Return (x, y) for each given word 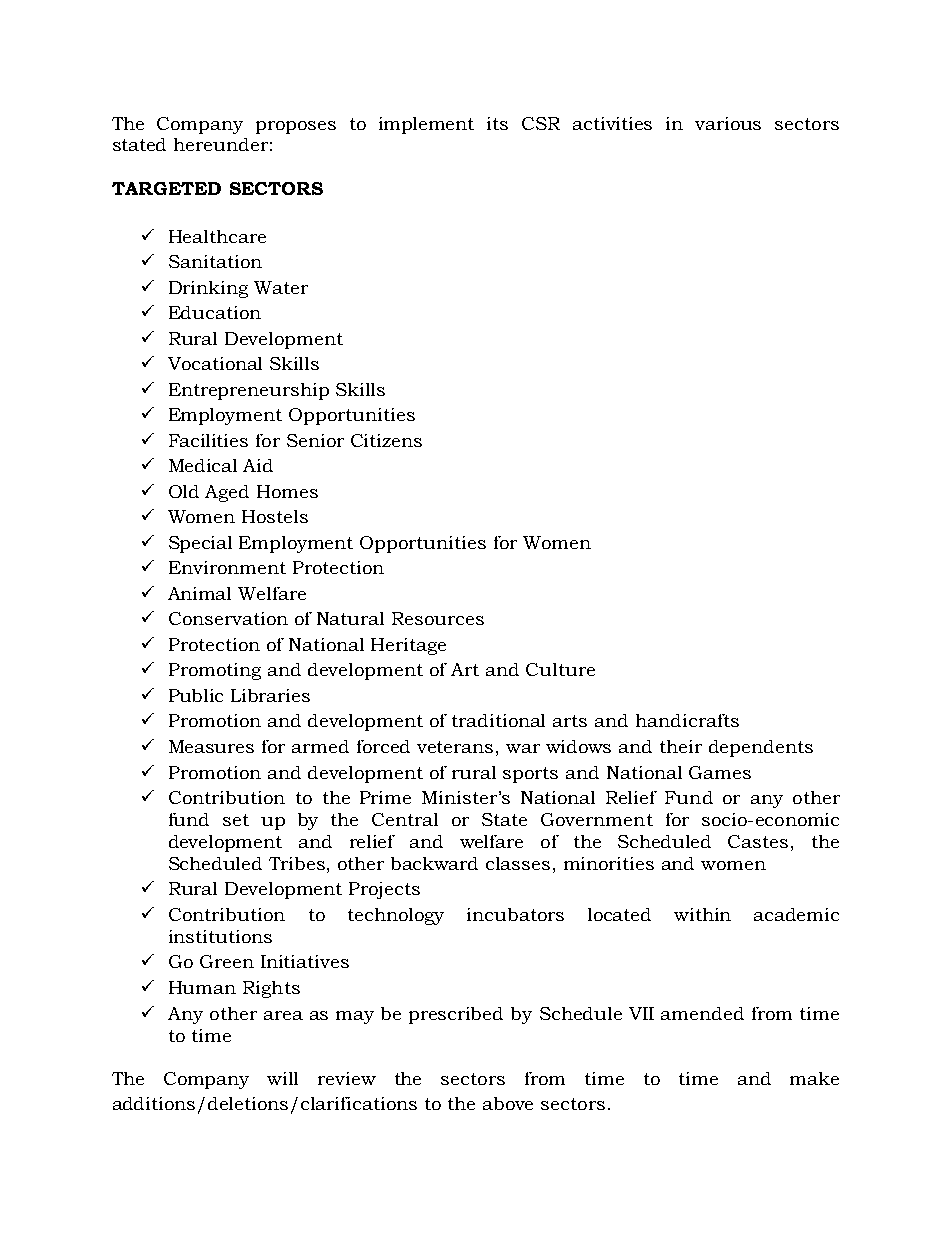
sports (530, 775)
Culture (560, 669)
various (728, 123)
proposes (296, 127)
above (508, 1103)
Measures (211, 746)
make (814, 1078)
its (497, 123)
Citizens (386, 440)
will (282, 1078)
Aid (258, 465)
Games (720, 772)
